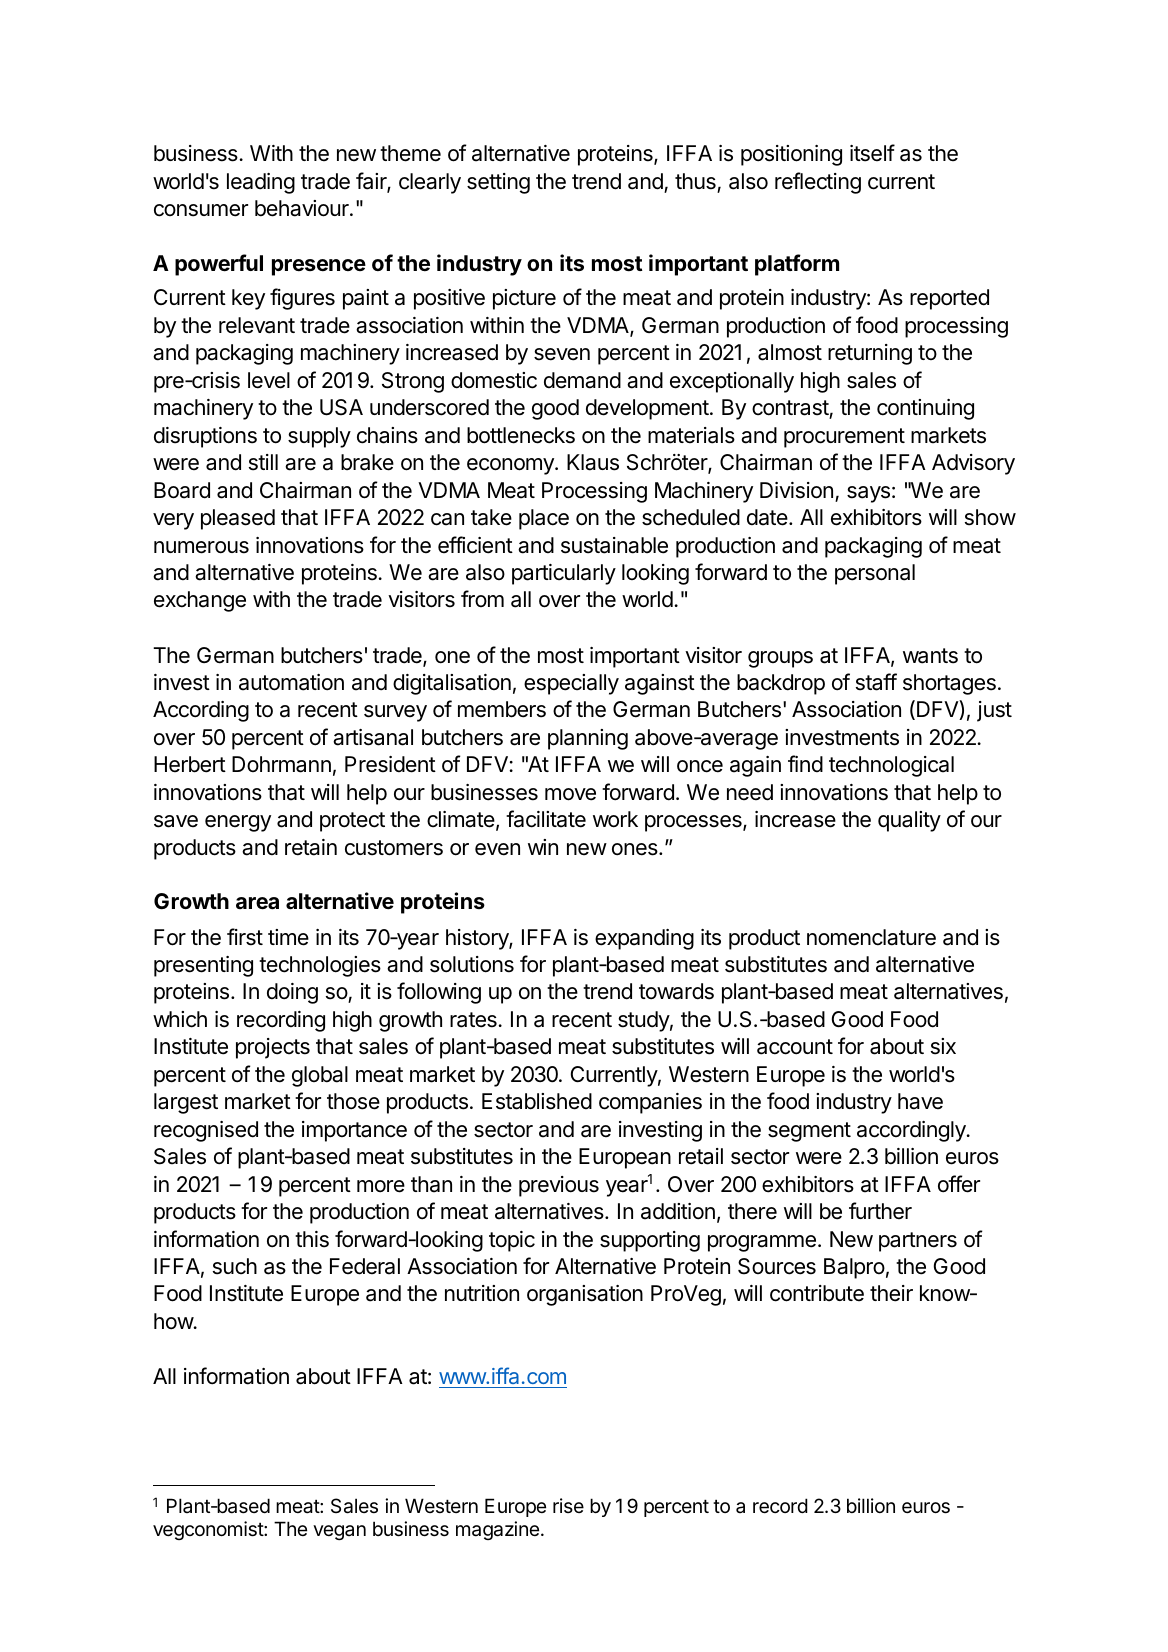 The width and height of the screenshot is (1168, 1652). Describe the element at coordinates (593, 462) in the screenshot. I see `Klaus` at that location.
